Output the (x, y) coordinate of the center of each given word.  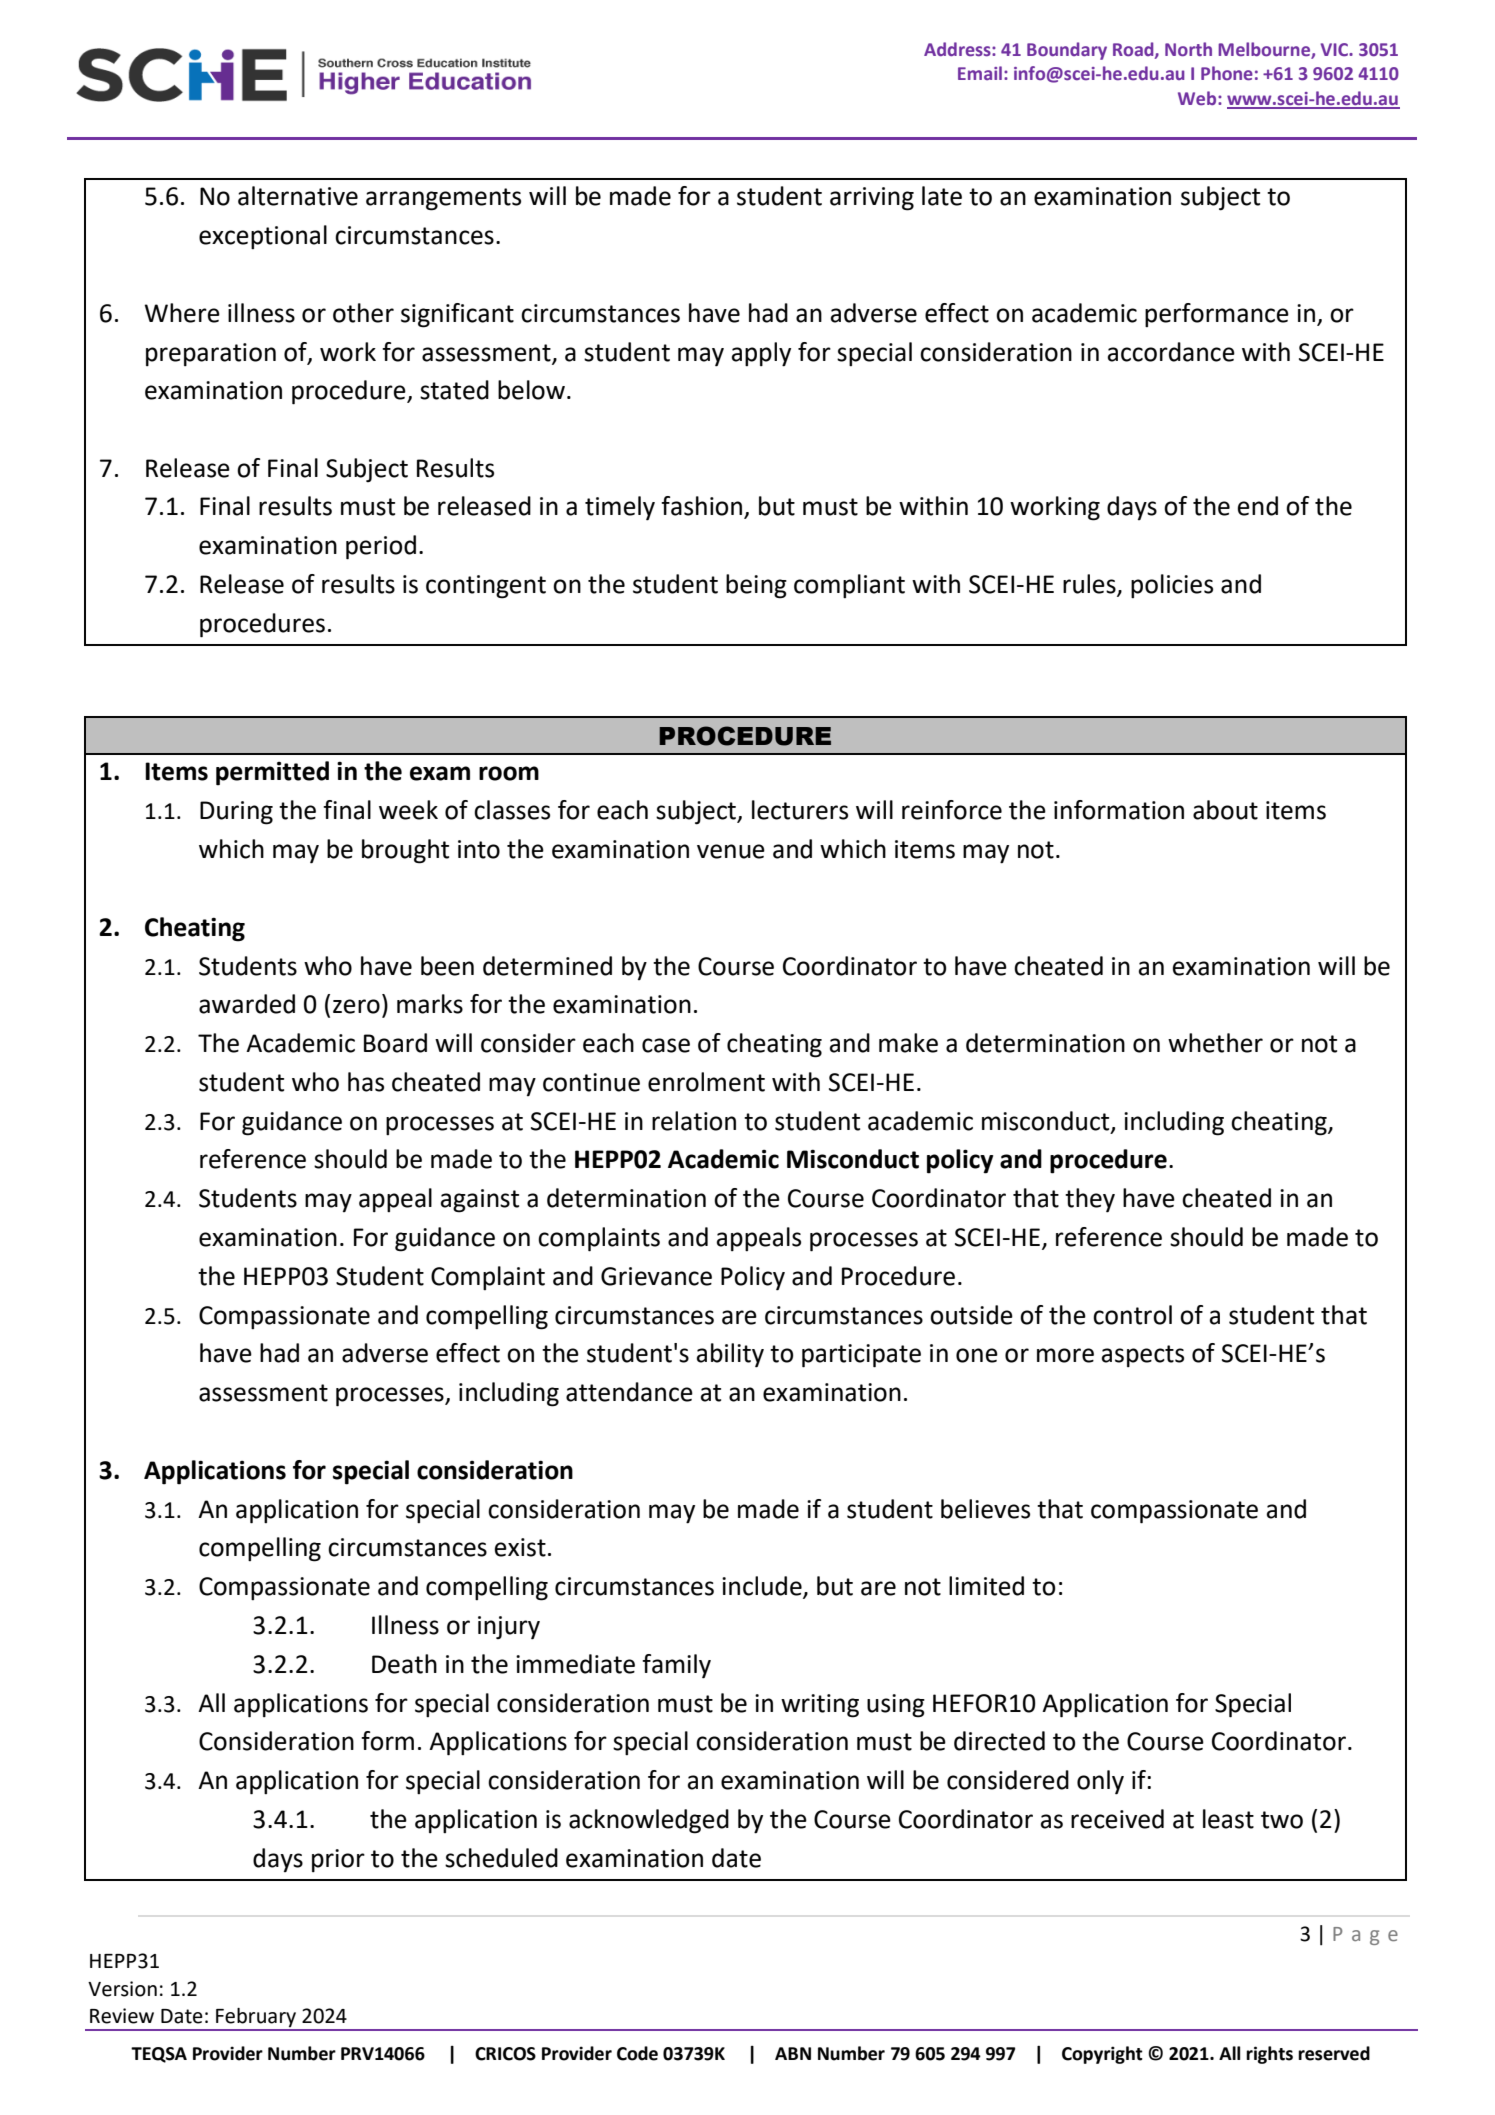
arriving (872, 199)
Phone (1227, 73)
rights (1269, 2055)
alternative (298, 196)
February (256, 2019)
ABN (793, 2053)
